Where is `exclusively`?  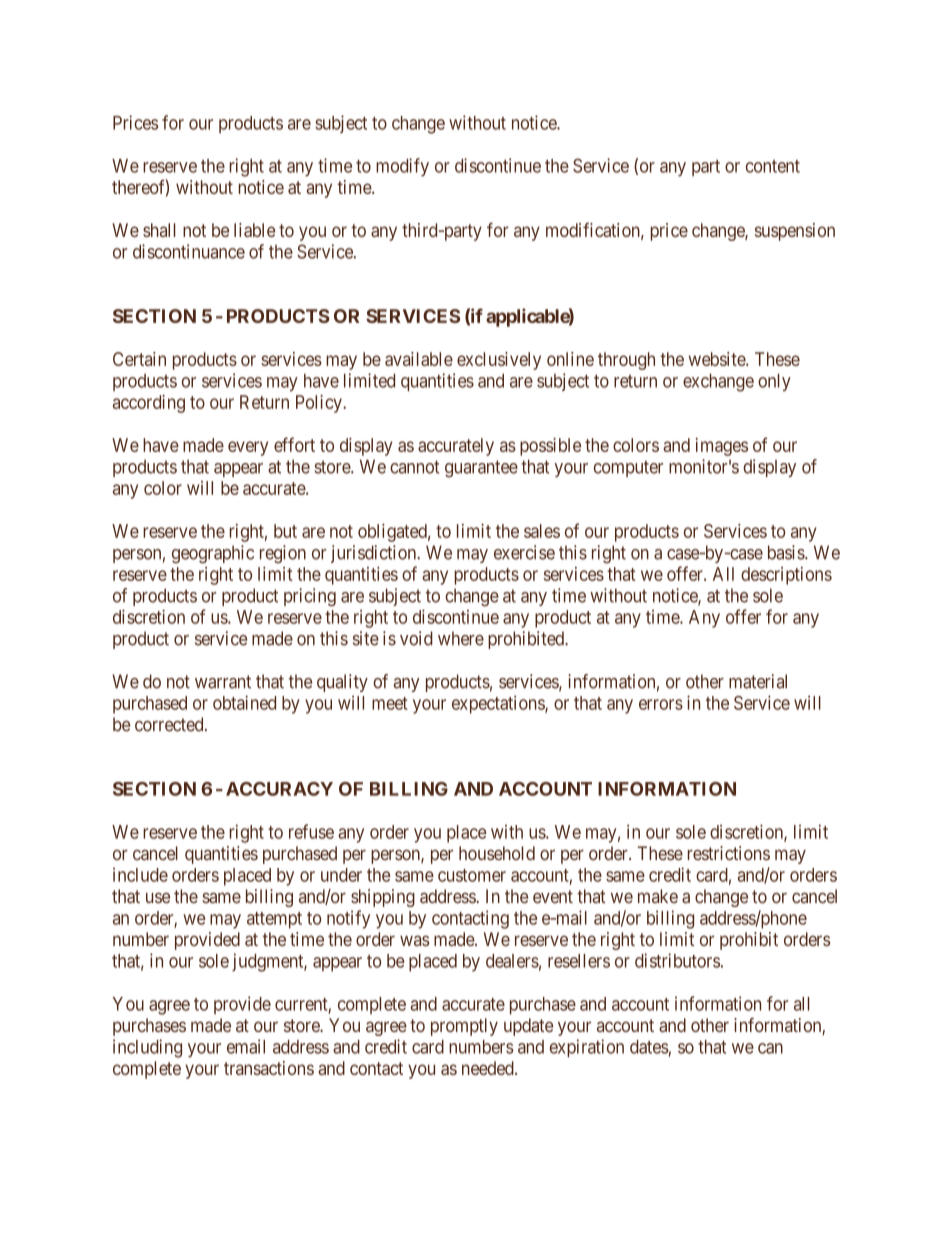 exclusively is located at coordinates (499, 361).
